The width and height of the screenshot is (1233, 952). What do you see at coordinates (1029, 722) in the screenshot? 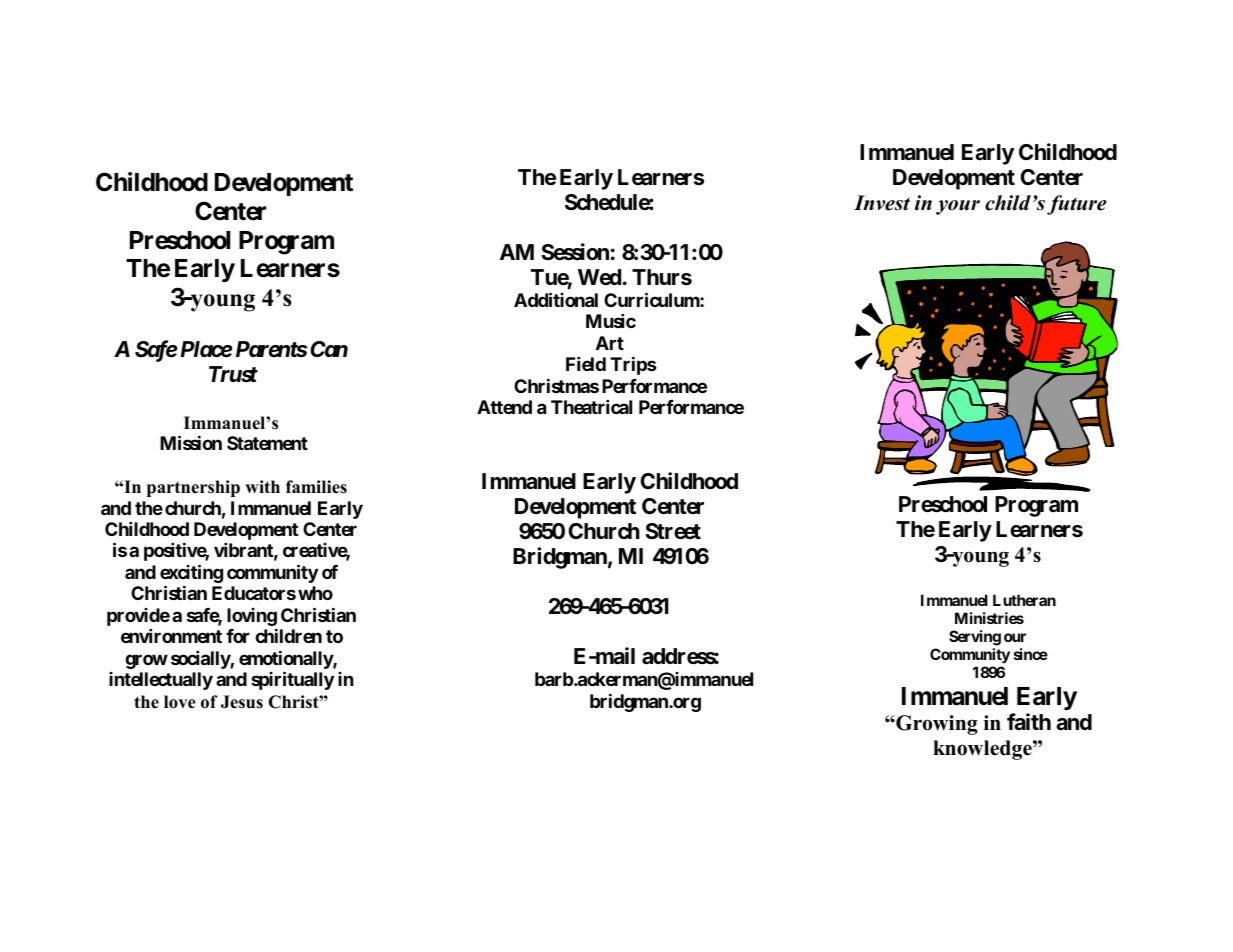
I see `faith` at bounding box center [1029, 722].
